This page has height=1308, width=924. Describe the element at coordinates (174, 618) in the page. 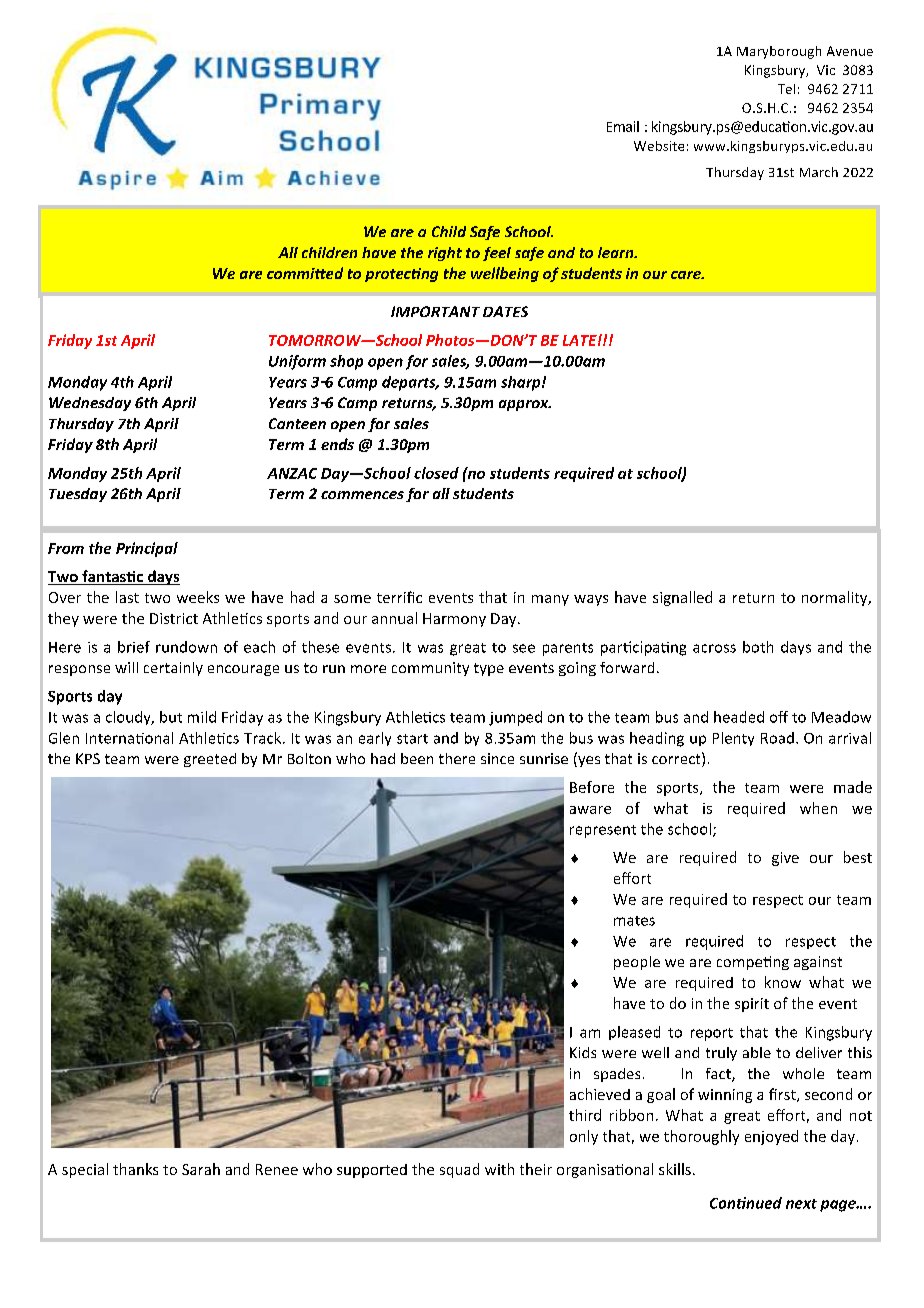

I see `District` at that location.
